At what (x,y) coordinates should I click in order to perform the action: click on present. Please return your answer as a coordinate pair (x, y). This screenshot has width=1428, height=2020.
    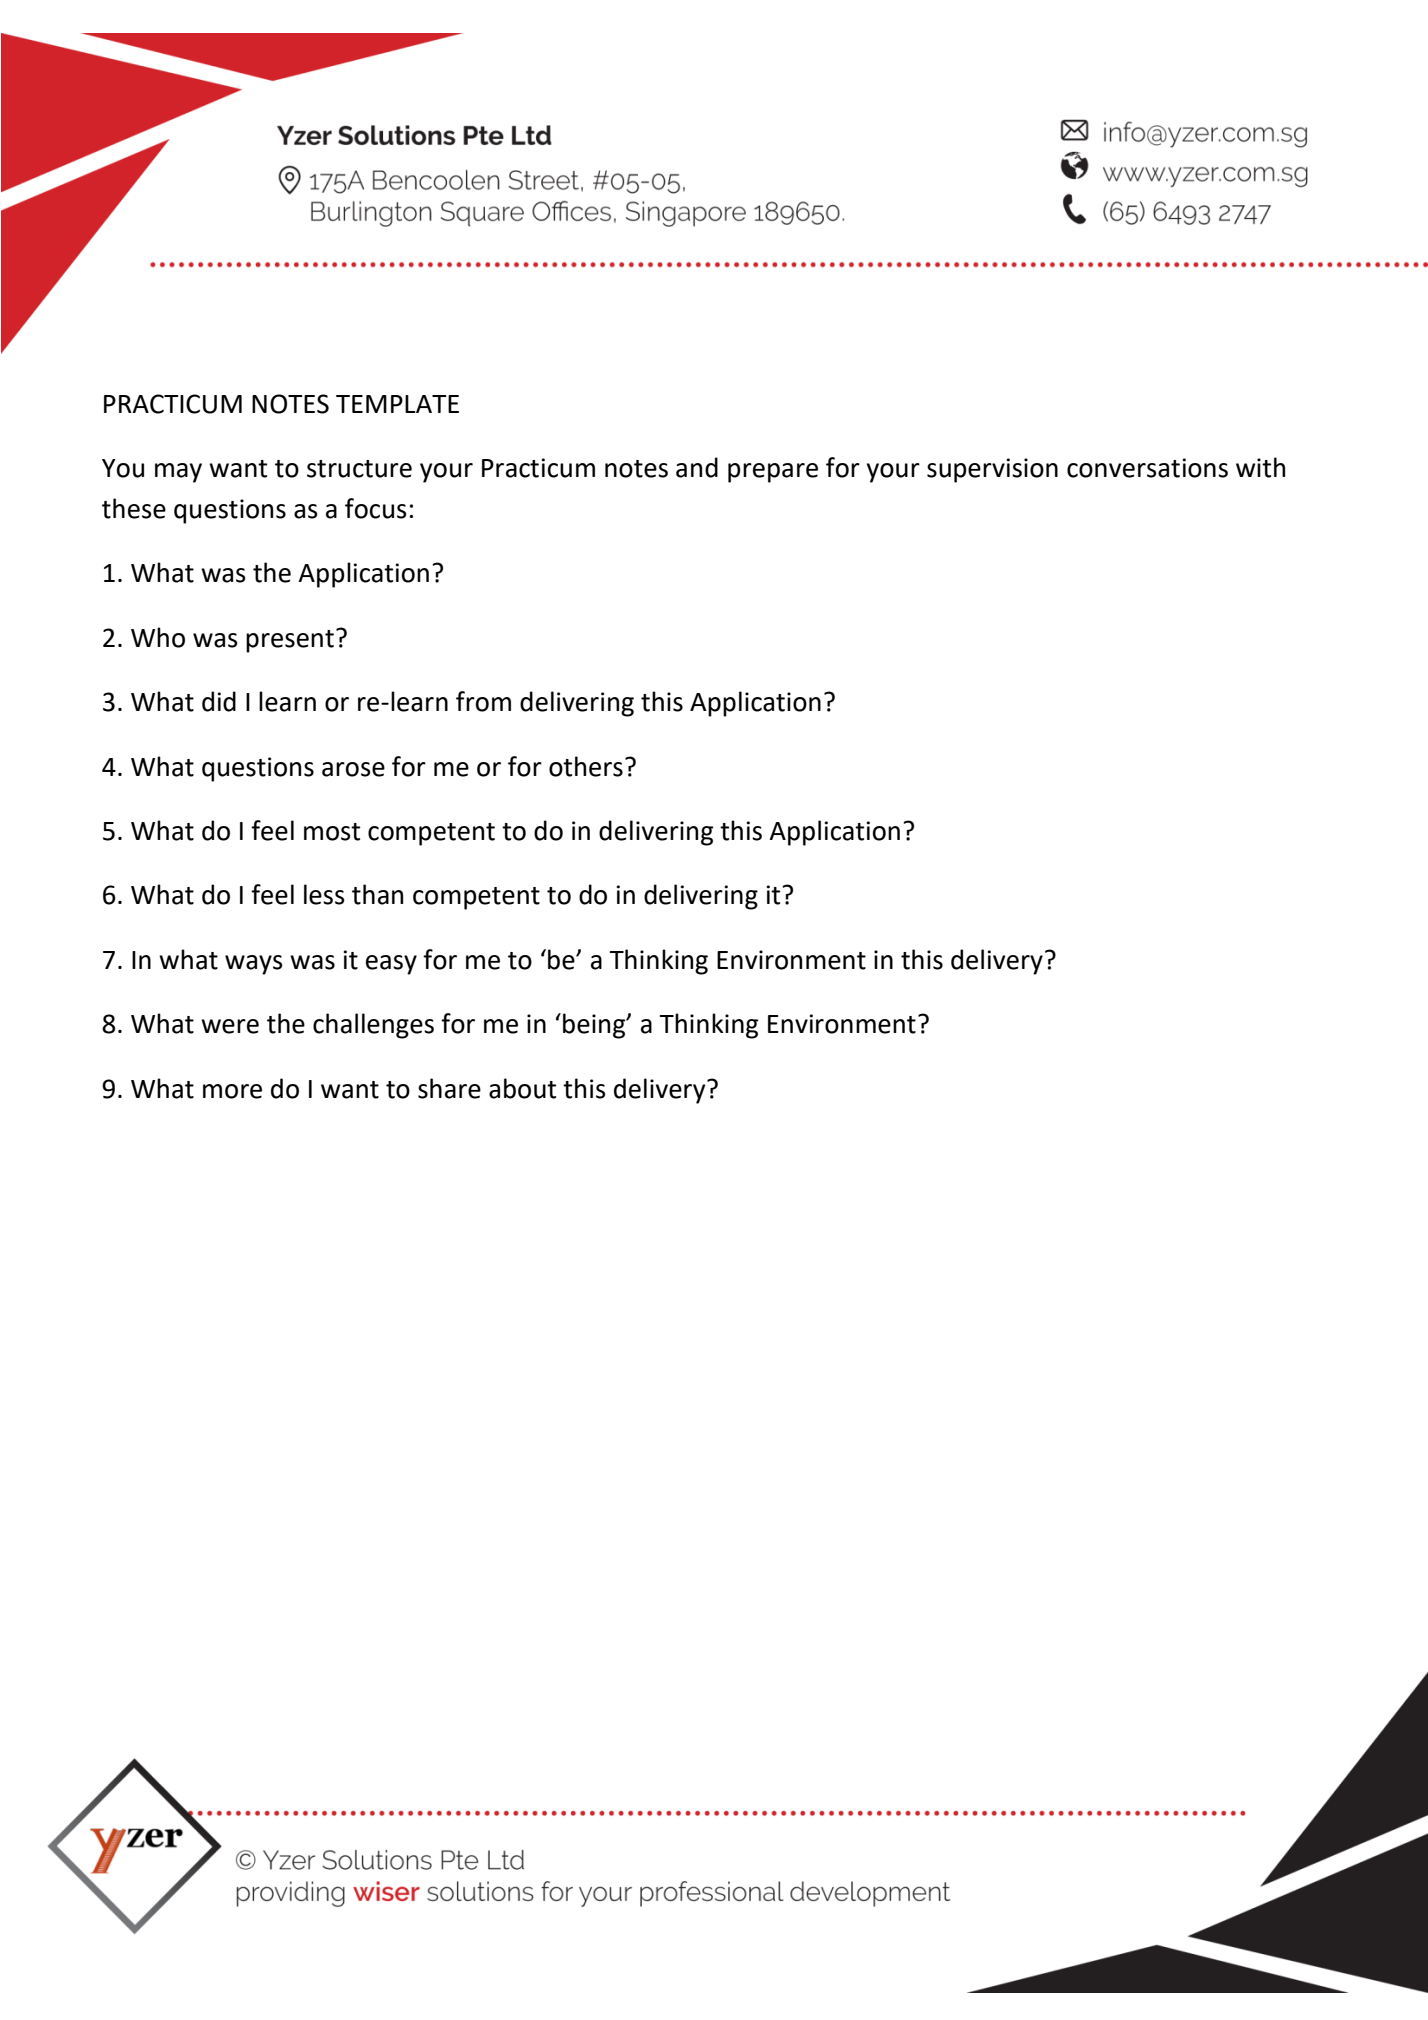
    Looking at the image, I should click on (290, 641).
